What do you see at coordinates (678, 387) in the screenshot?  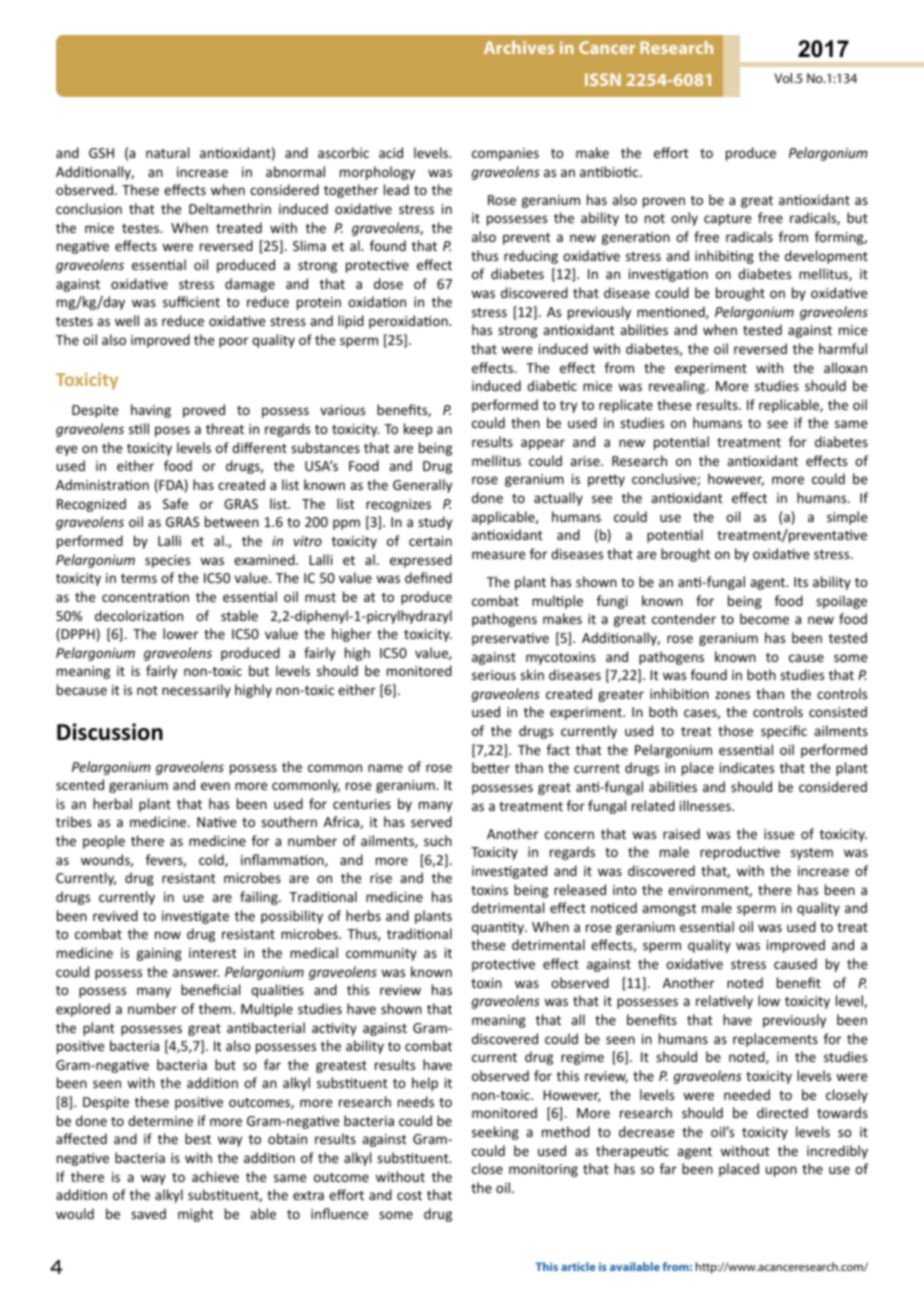 I see `revealing` at bounding box center [678, 387].
